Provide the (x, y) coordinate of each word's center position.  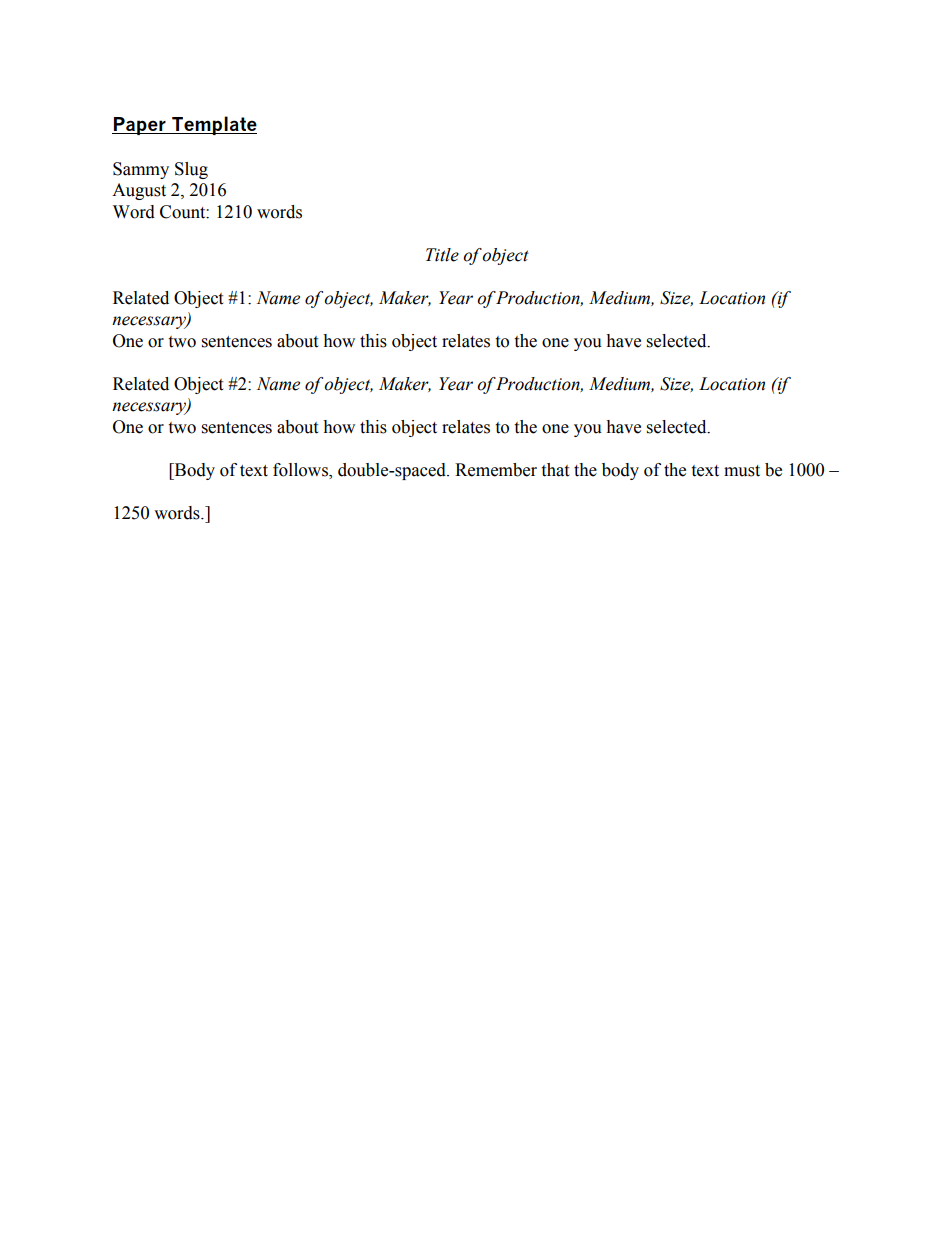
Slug (191, 170)
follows (301, 470)
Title (442, 255)
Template (213, 125)
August (139, 191)
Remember (496, 470)
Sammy (141, 170)
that (555, 470)
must (742, 471)
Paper (140, 126)
